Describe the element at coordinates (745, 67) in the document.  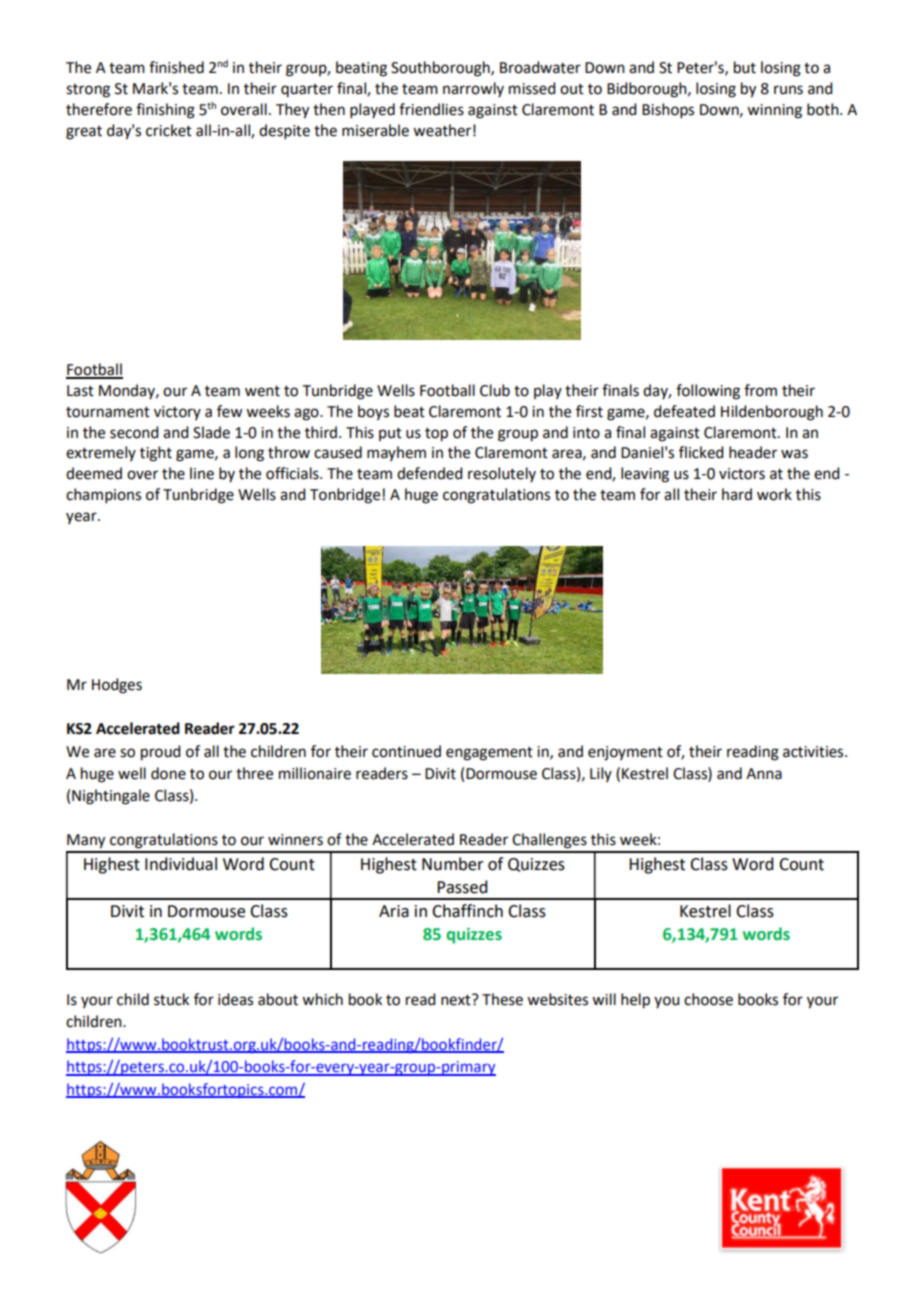
I see `but` at that location.
